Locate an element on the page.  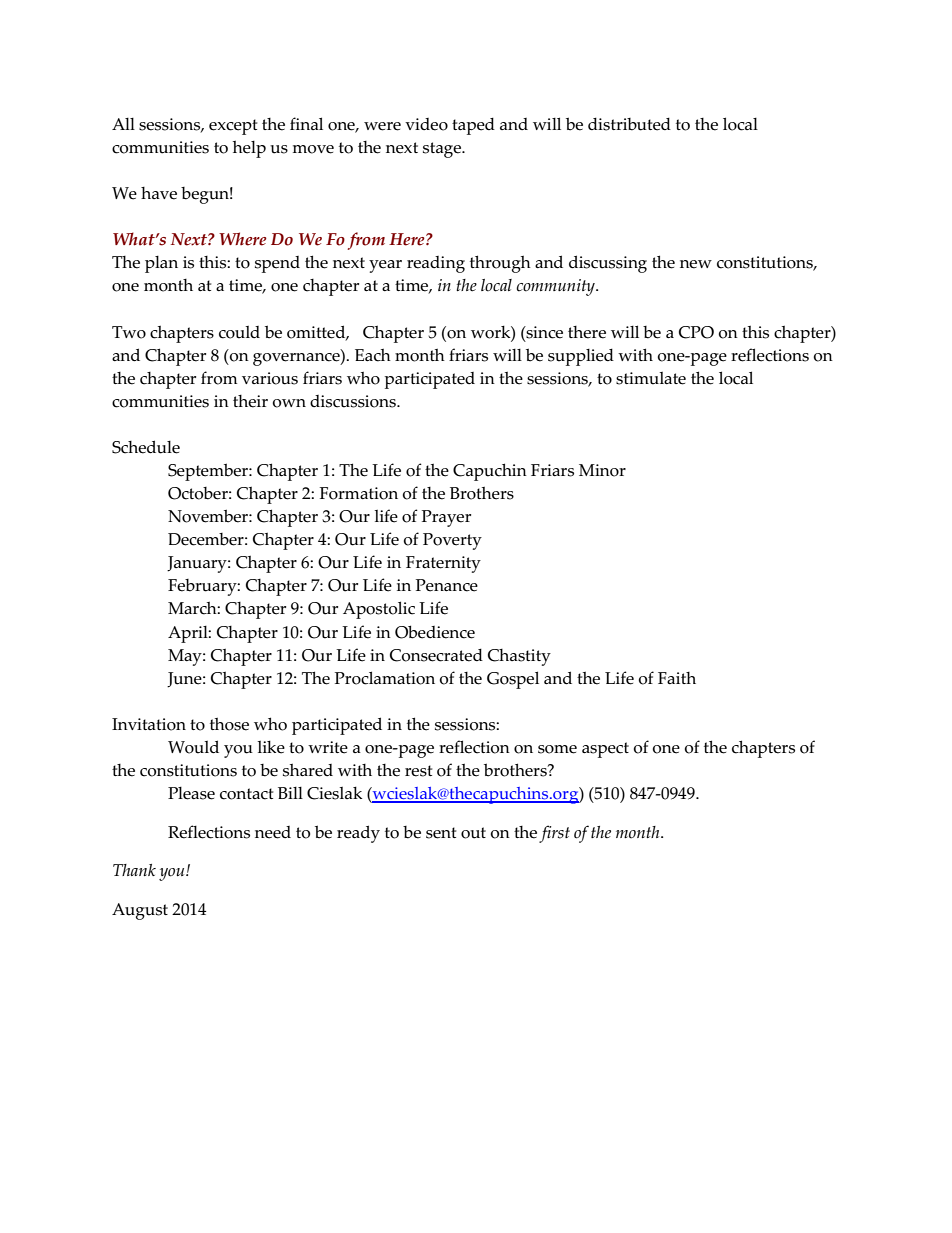
Penance is located at coordinates (447, 585).
